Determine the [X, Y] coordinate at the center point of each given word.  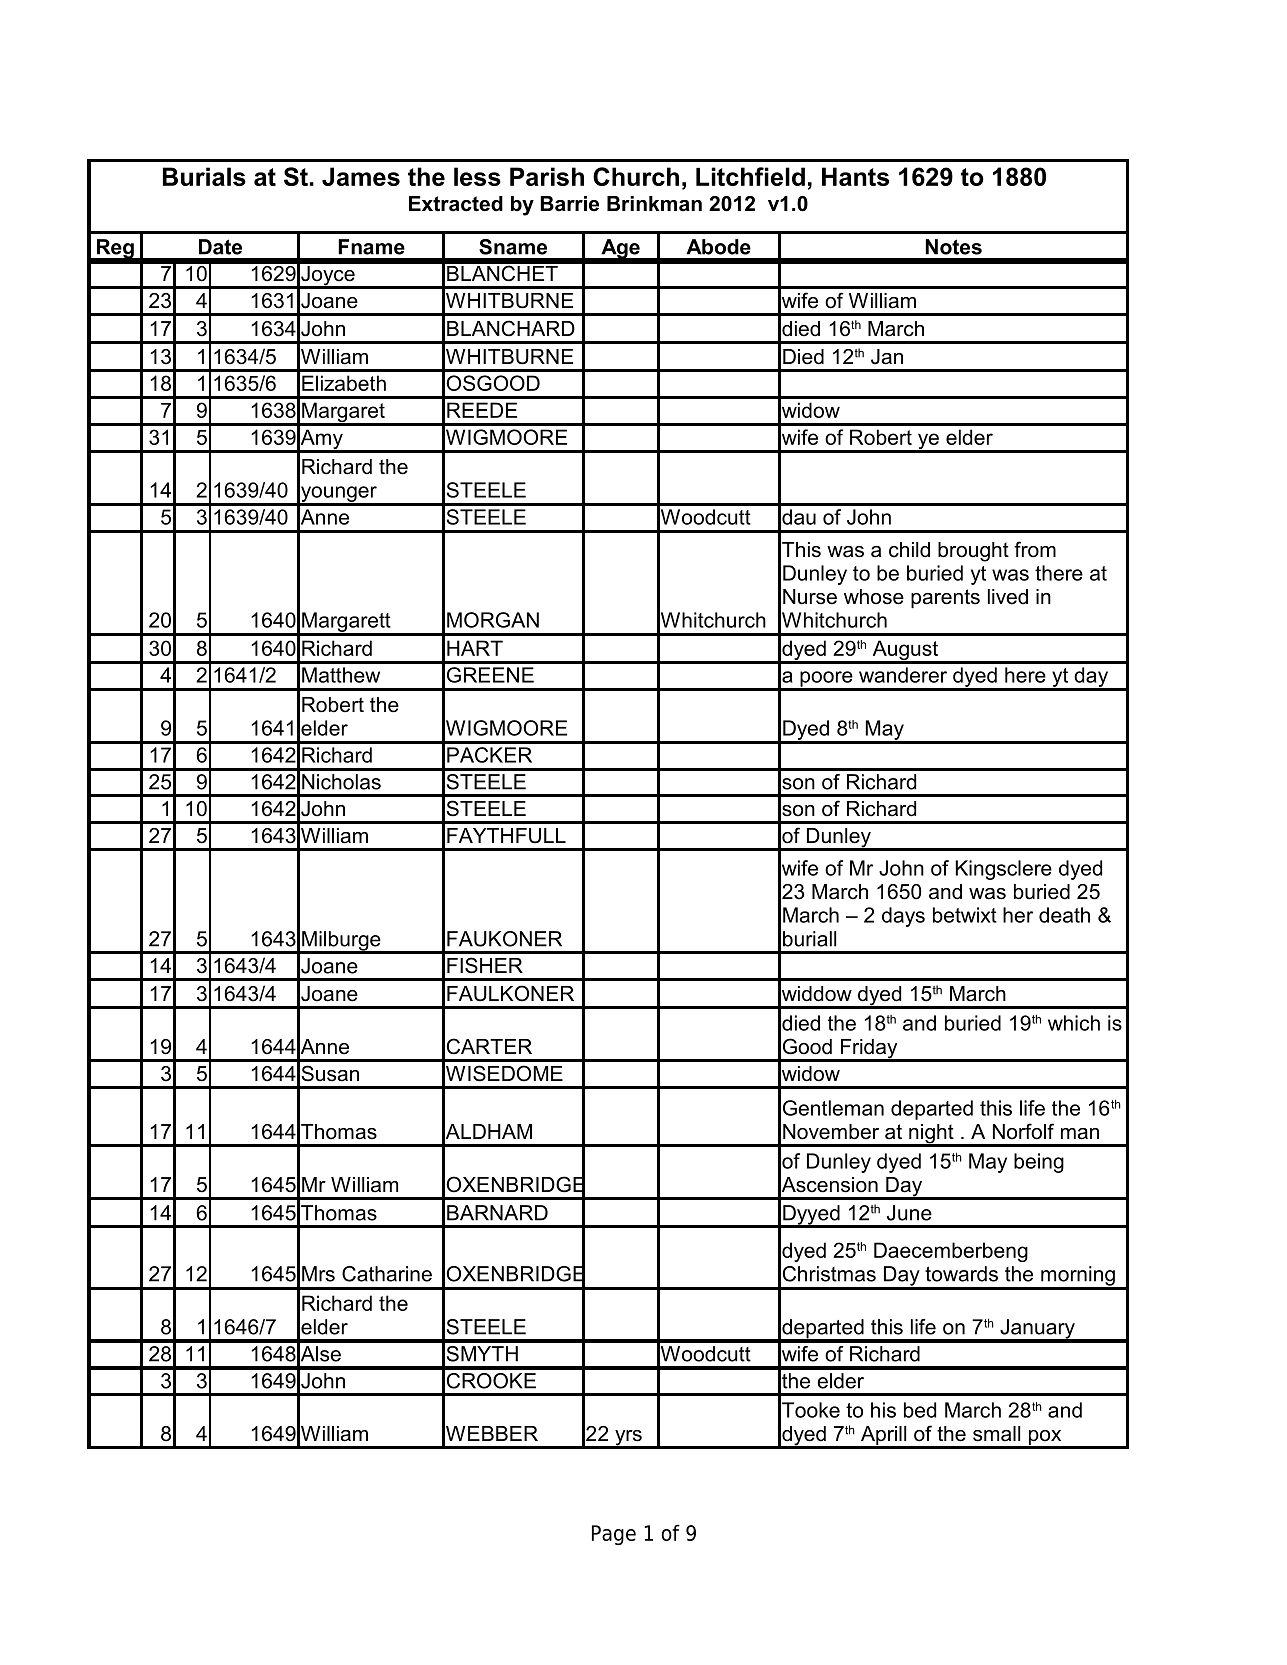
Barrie [569, 204]
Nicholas [341, 782]
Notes [954, 247]
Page [614, 1535]
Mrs [318, 1274]
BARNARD [497, 1213]
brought [973, 552]
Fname [371, 247]
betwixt [965, 915]
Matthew [341, 675]
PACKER [489, 755]
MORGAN [493, 620]
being [1039, 1163]
